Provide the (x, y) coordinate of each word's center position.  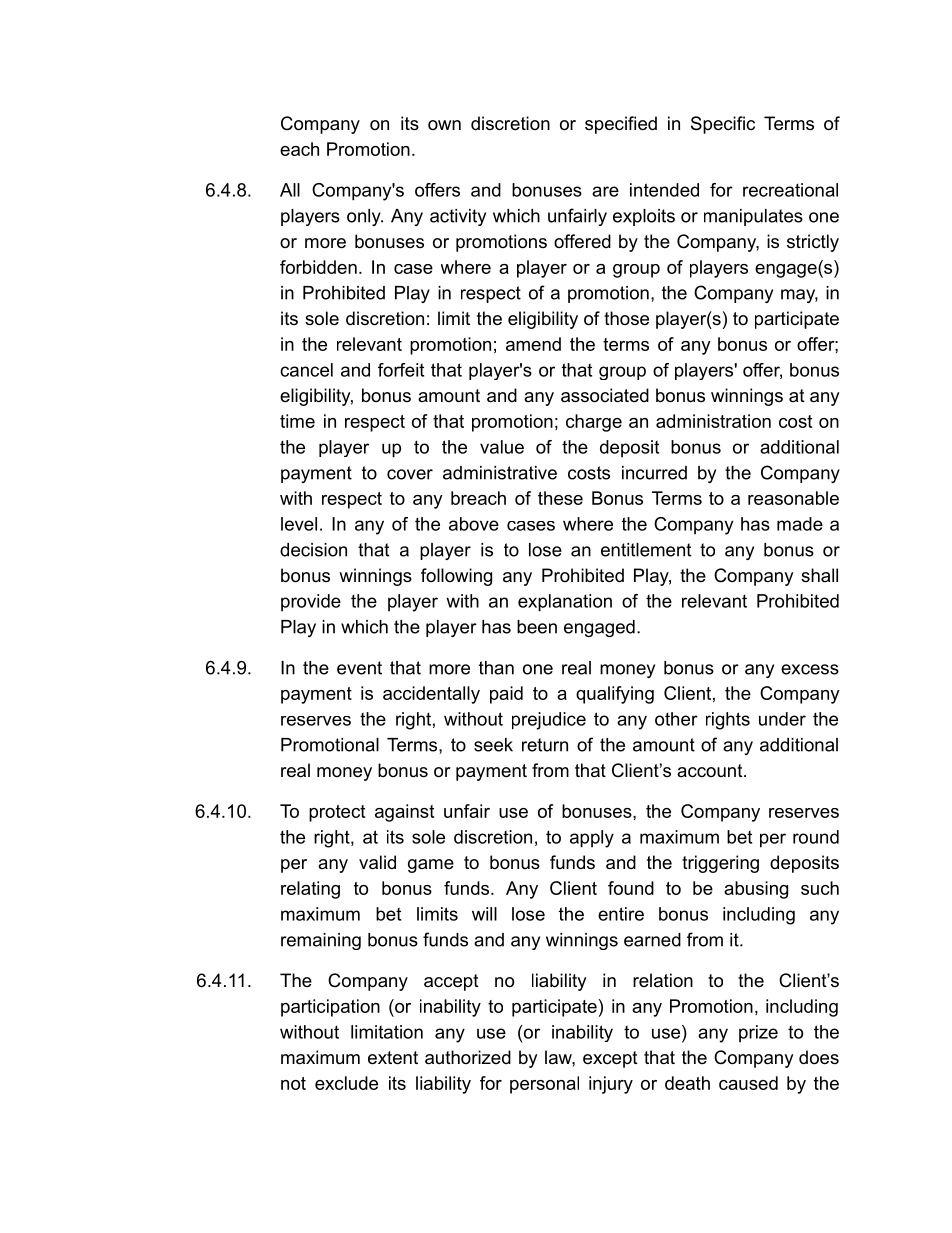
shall (819, 575)
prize (758, 1034)
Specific (723, 125)
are (605, 191)
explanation (565, 603)
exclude (346, 1083)
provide (311, 603)
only (365, 217)
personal (544, 1085)
